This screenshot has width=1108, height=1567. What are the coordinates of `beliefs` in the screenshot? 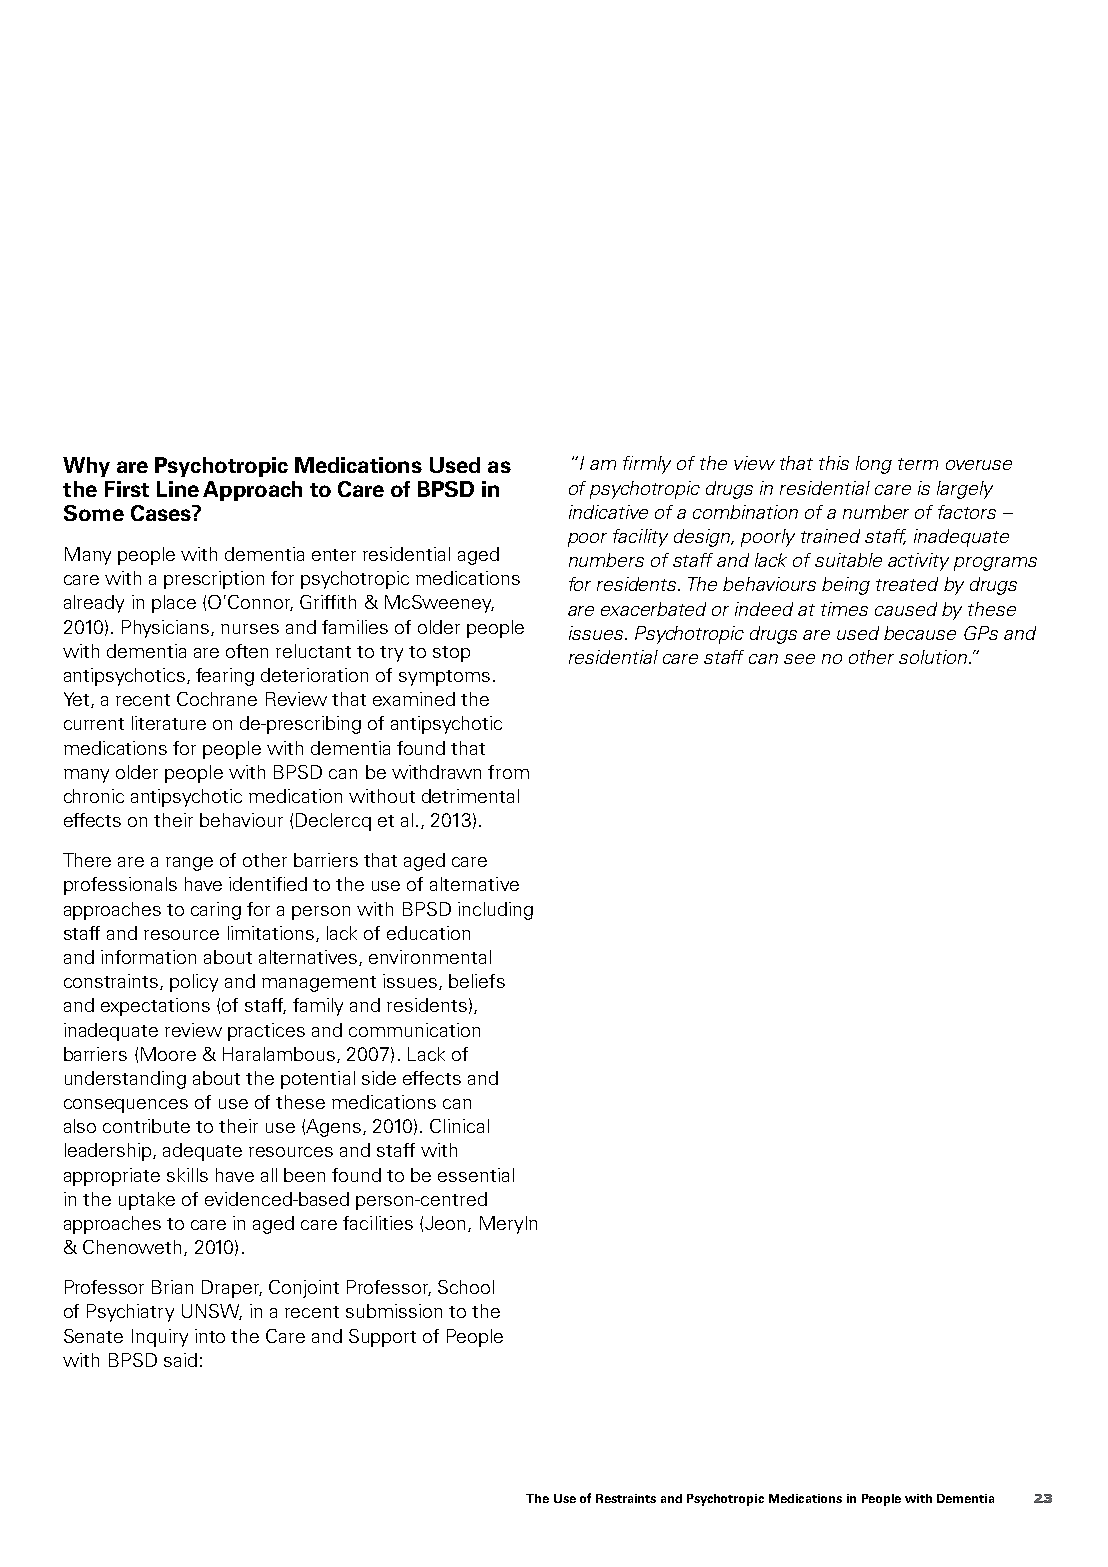 It's located at (477, 981).
